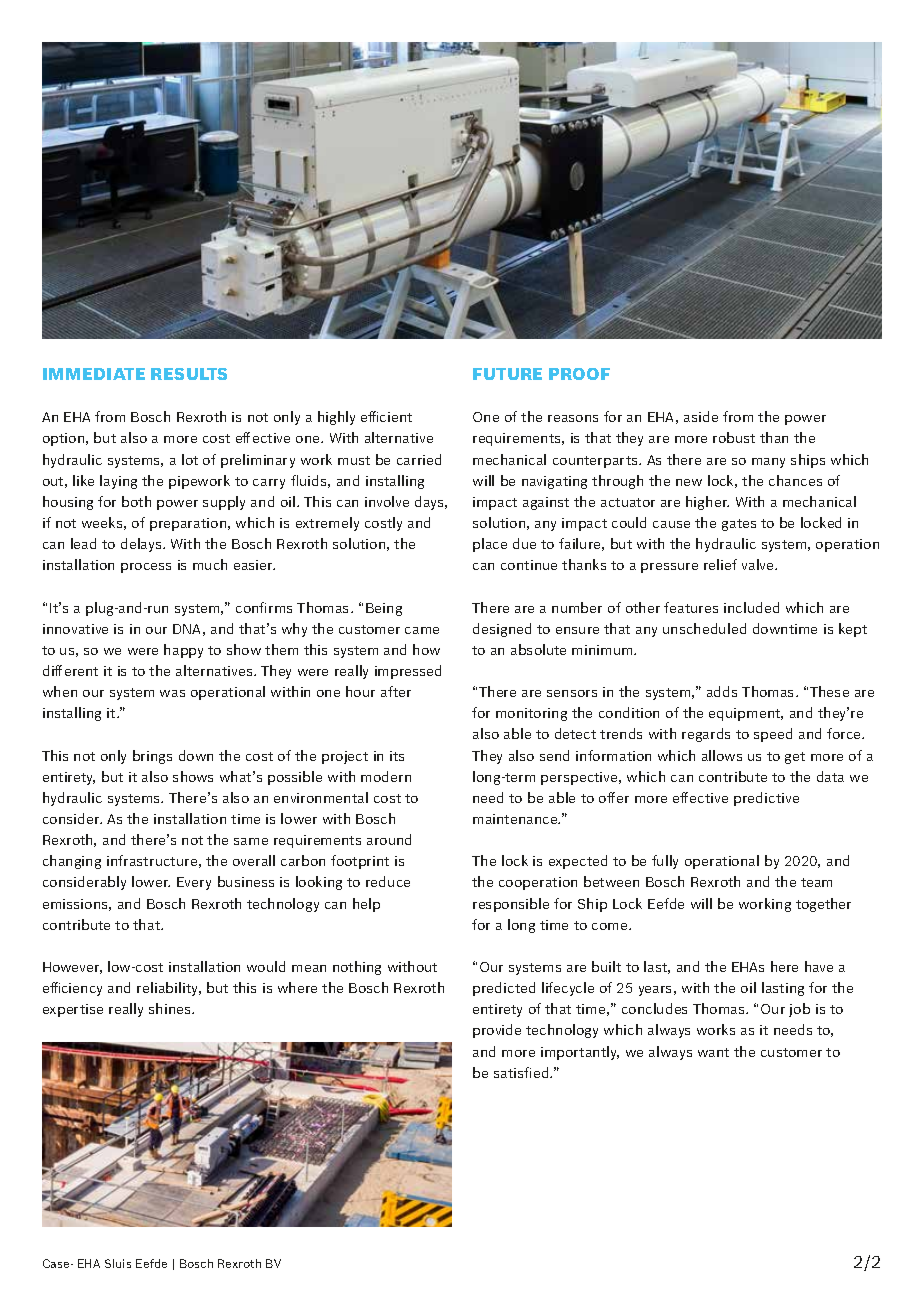 The image size is (924, 1308). Describe the element at coordinates (497, 1031) in the screenshot. I see `provide` at that location.
